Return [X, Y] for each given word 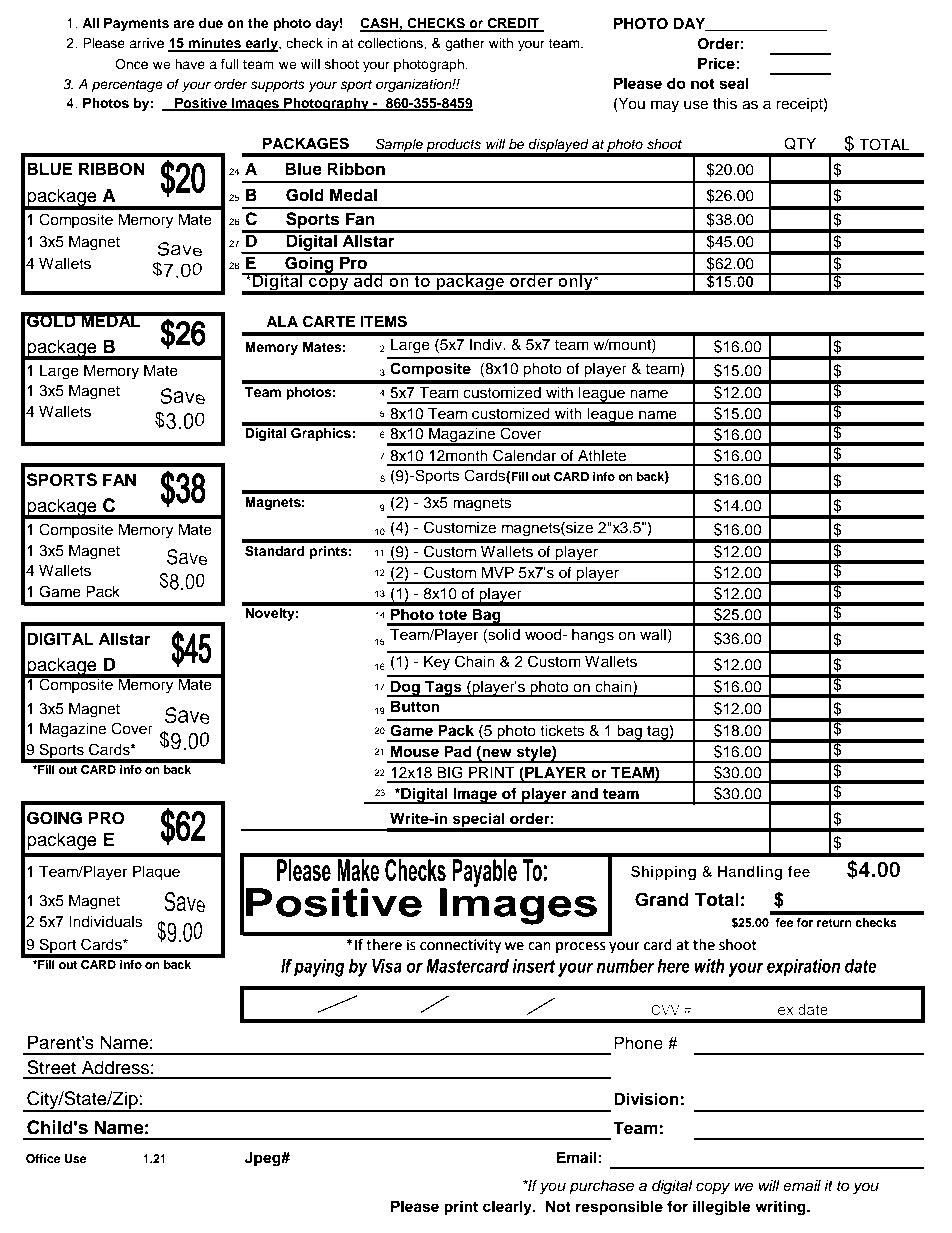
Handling [750, 873]
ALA [282, 321]
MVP [498, 572]
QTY [800, 143]
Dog [405, 688]
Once [131, 64]
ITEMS [384, 321]
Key [437, 663]
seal [734, 84]
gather [465, 44]
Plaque [156, 873]
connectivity [460, 946]
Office [43, 1159]
